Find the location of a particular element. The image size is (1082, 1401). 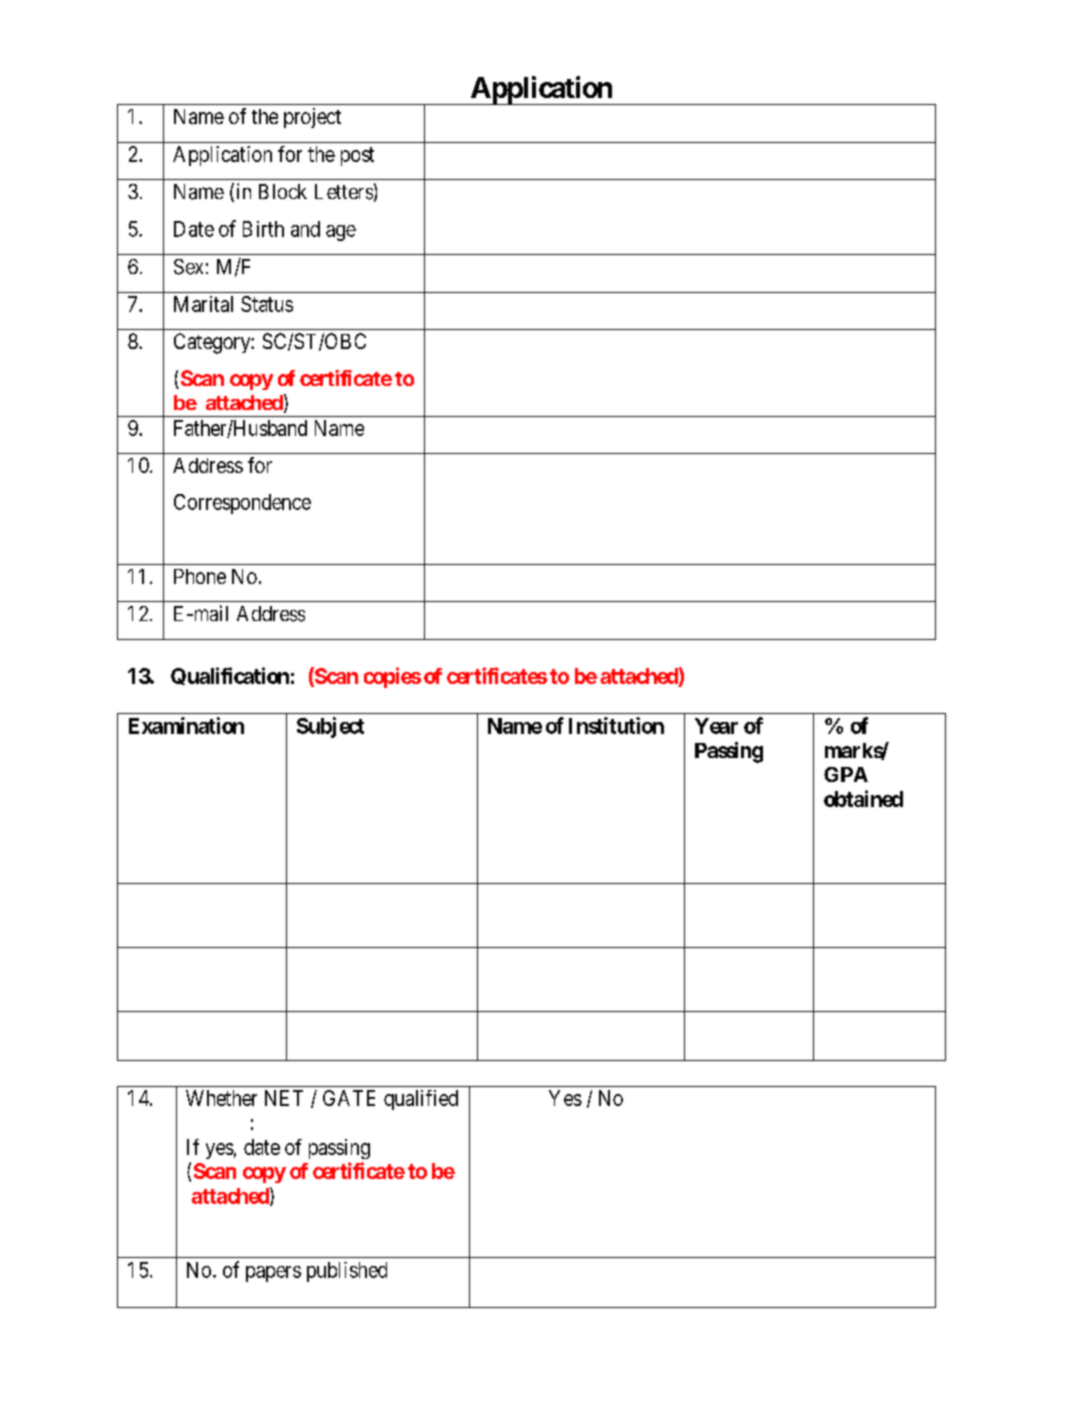

papers is located at coordinates (273, 1274).
